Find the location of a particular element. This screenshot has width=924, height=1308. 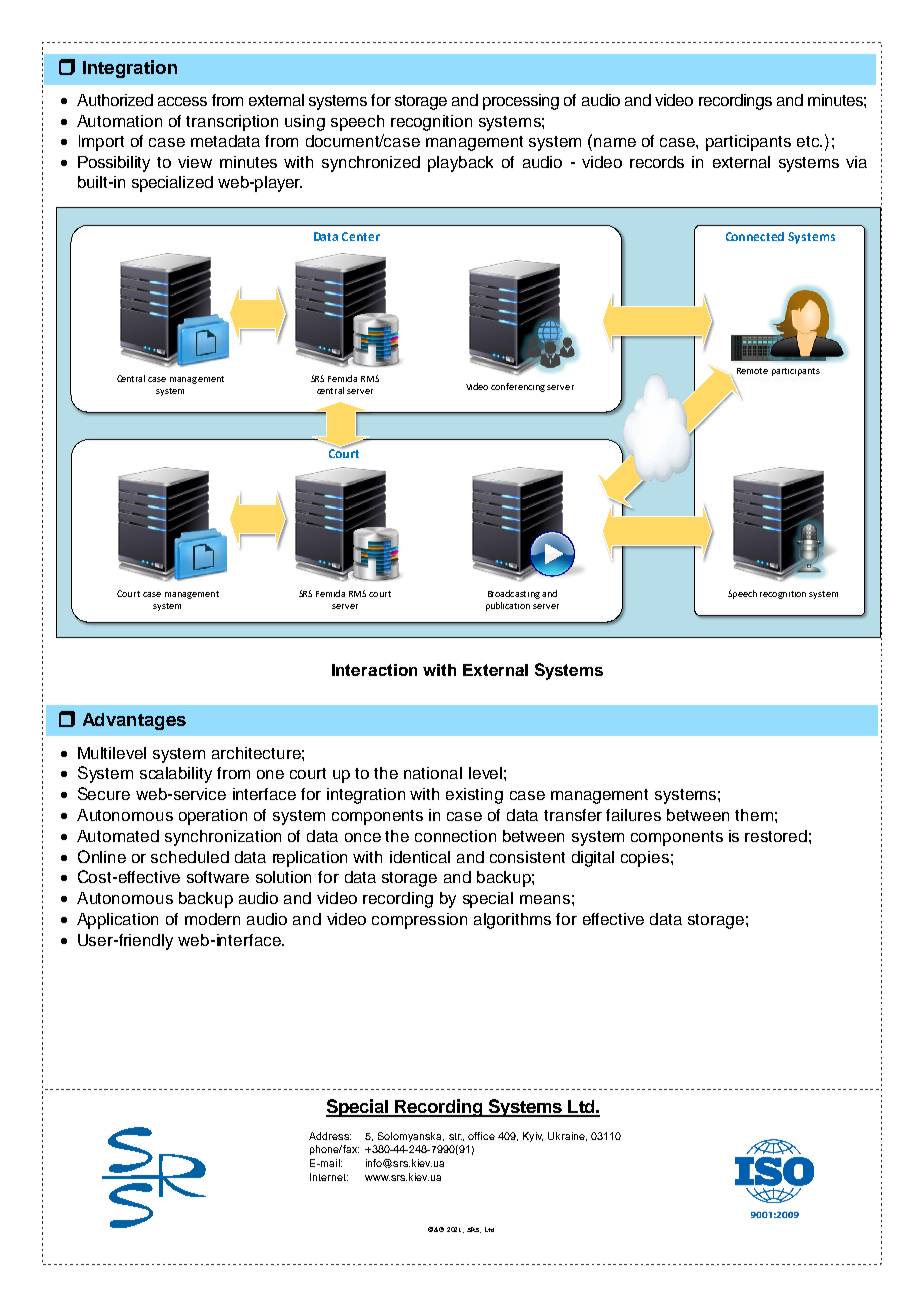

Broadcasting is located at coordinates (514, 594).
